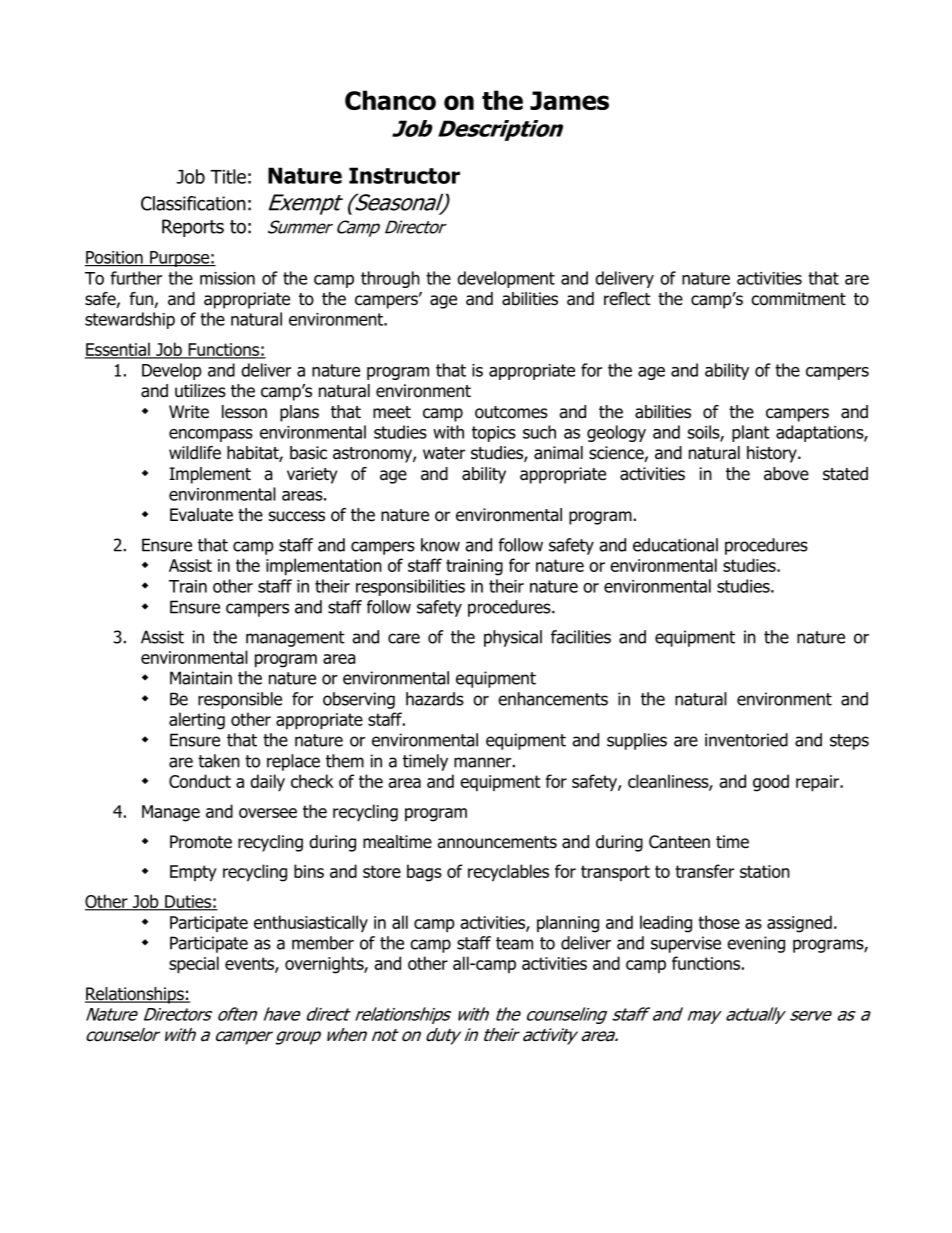 This image has height=1233, width=952. I want to click on James, so click(569, 100).
